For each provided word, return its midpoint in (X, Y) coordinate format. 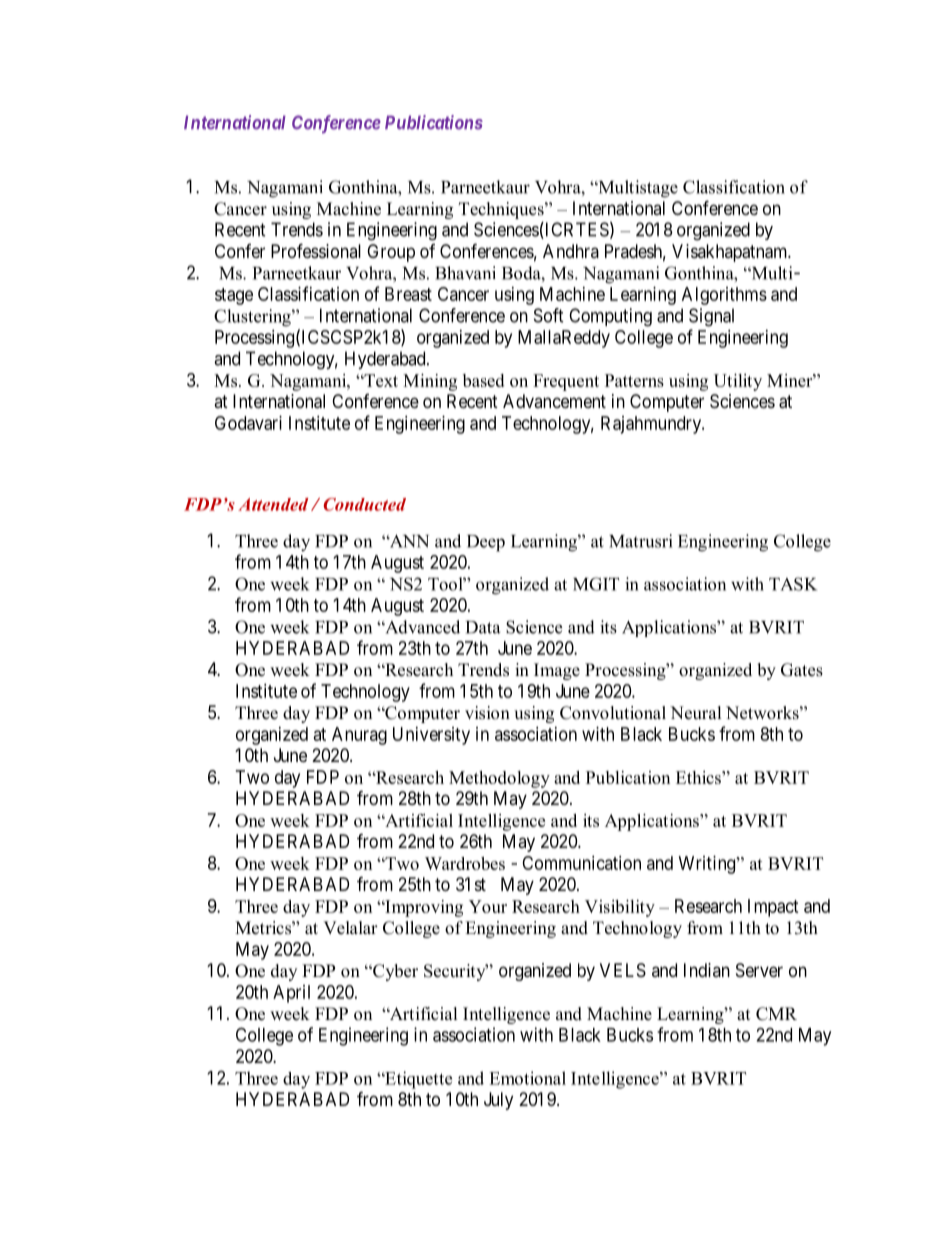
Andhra (571, 251)
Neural (696, 713)
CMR (776, 1014)
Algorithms (724, 296)
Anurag (359, 736)
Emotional (527, 1078)
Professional (316, 250)
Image (557, 671)
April (291, 994)
